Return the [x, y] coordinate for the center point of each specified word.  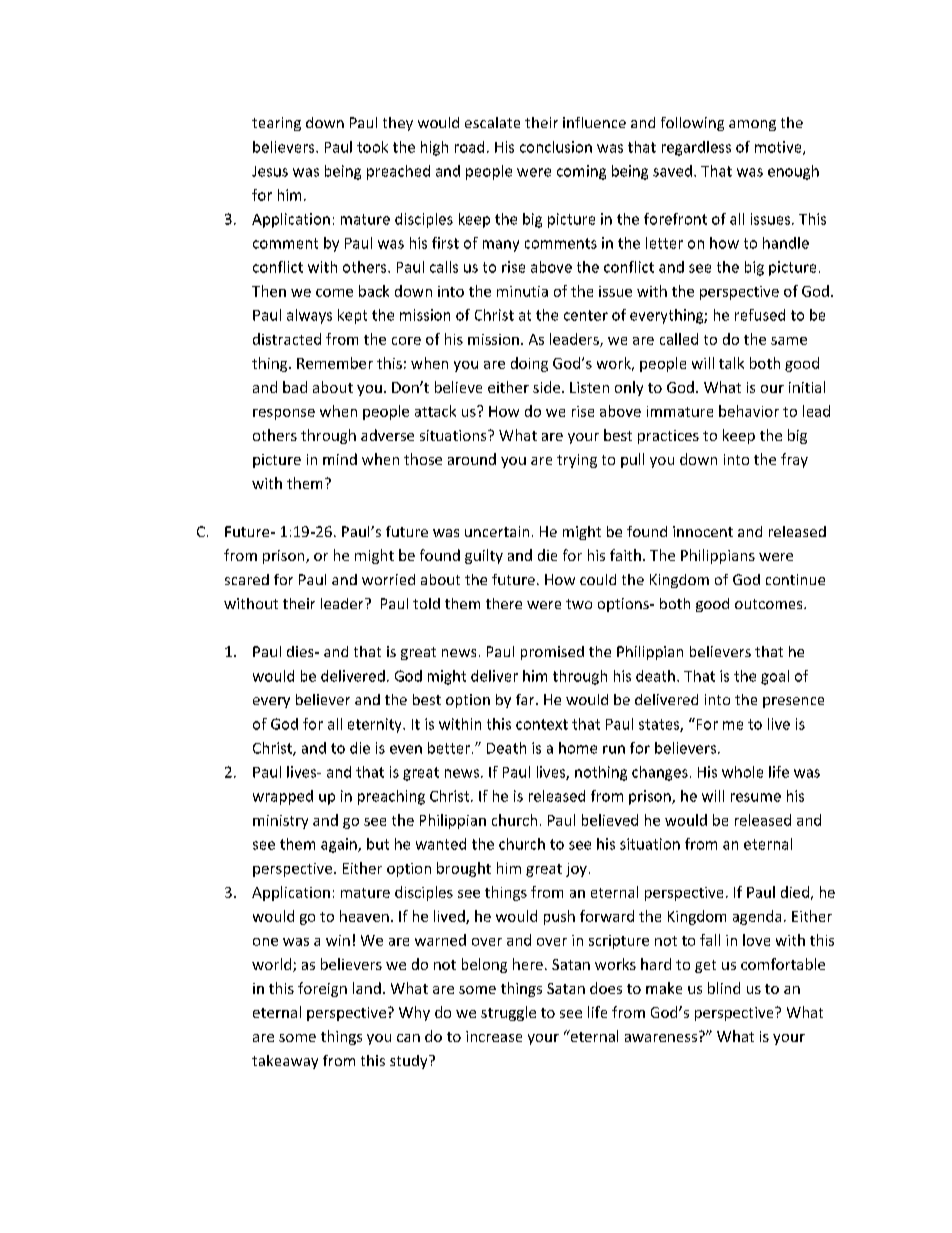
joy [576, 870]
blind [724, 988]
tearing [276, 124]
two [579, 604]
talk [731, 363]
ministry [280, 822]
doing [529, 364]
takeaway [285, 1062]
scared [247, 579]
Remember [335, 363]
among [752, 125]
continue [795, 579]
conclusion [556, 147]
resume [756, 797]
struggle [508, 1013]
